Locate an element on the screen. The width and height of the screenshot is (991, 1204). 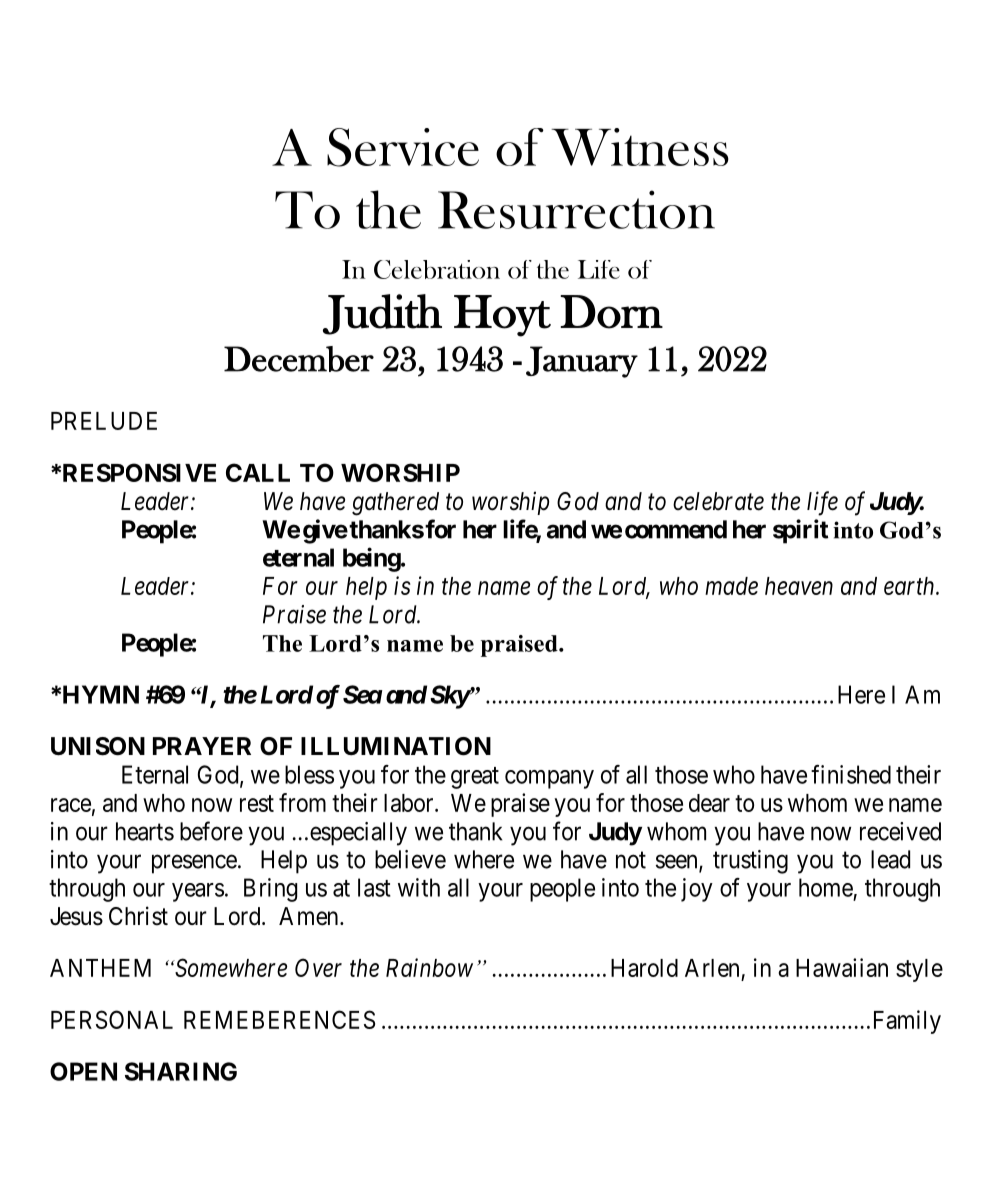
Witness is located at coordinates (640, 147).
